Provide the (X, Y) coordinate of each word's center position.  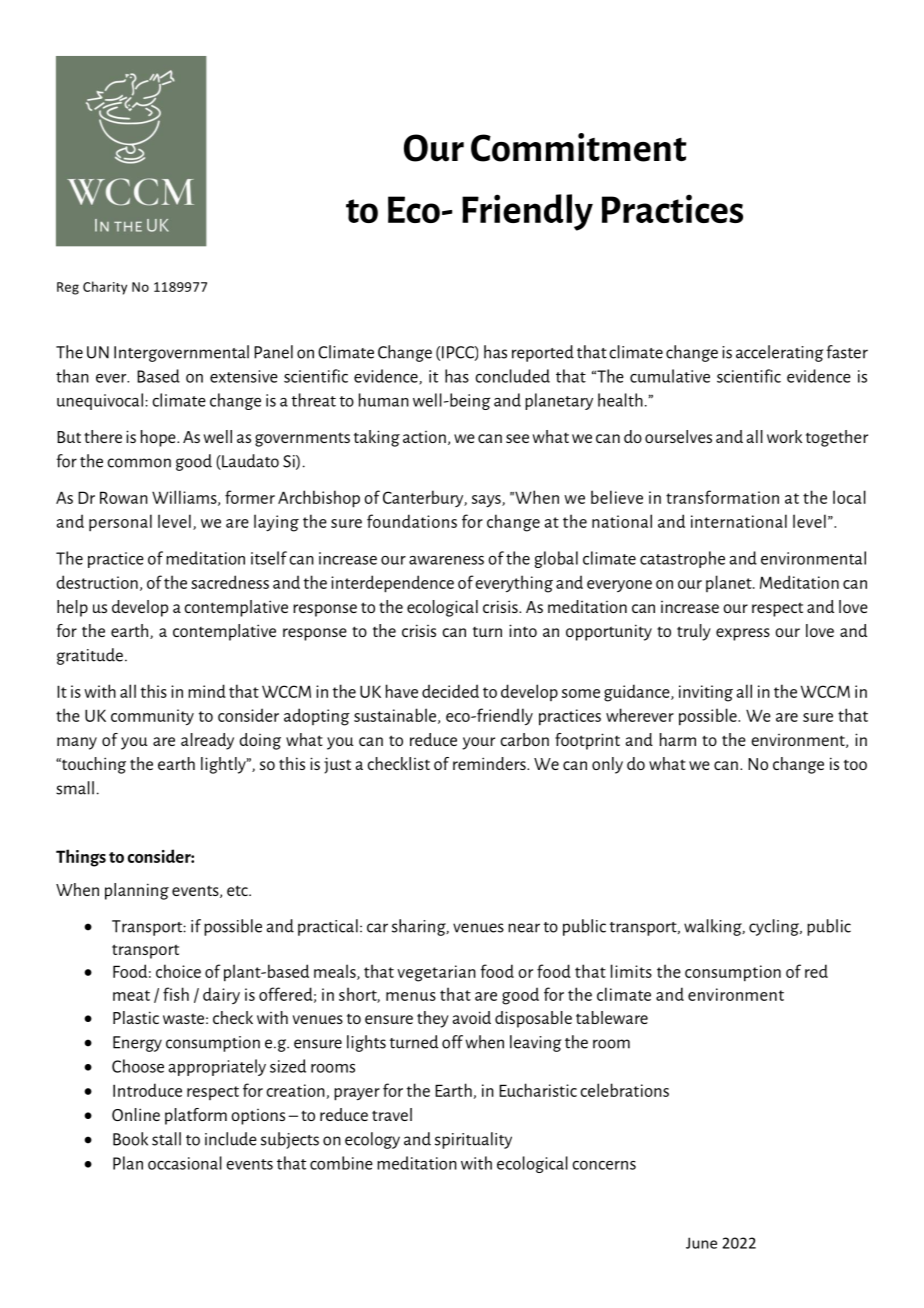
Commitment (579, 147)
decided (450, 691)
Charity (105, 288)
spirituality (473, 1140)
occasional (185, 1163)
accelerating (779, 353)
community (152, 717)
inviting (706, 693)
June (701, 1243)
